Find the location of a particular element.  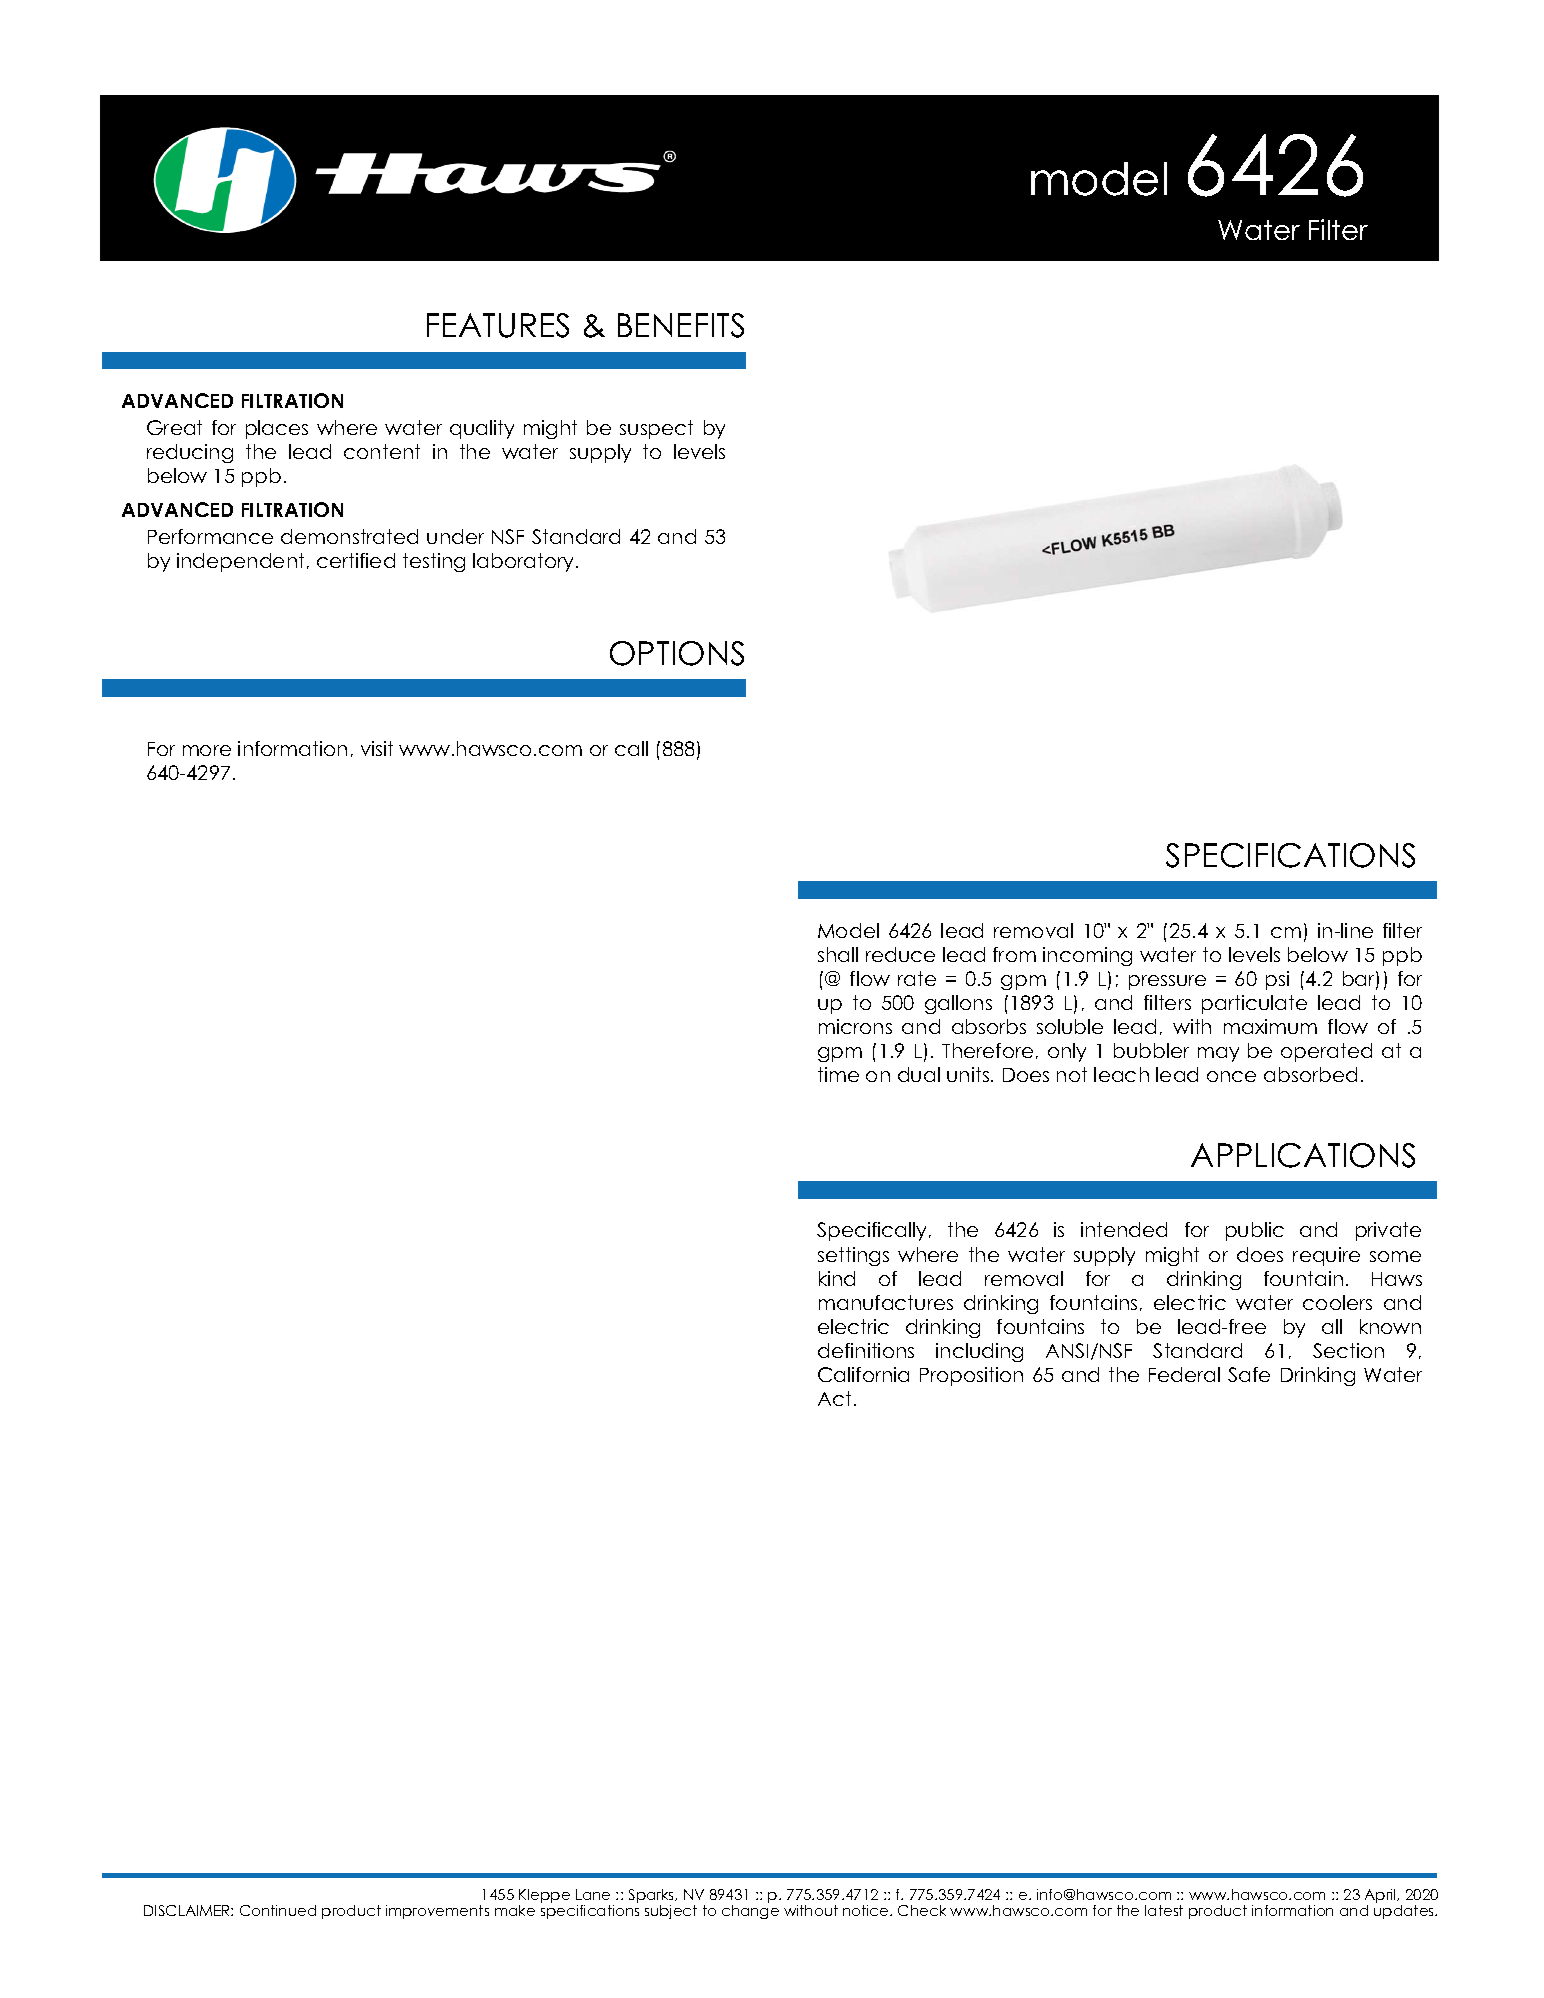

suspect is located at coordinates (656, 429).
